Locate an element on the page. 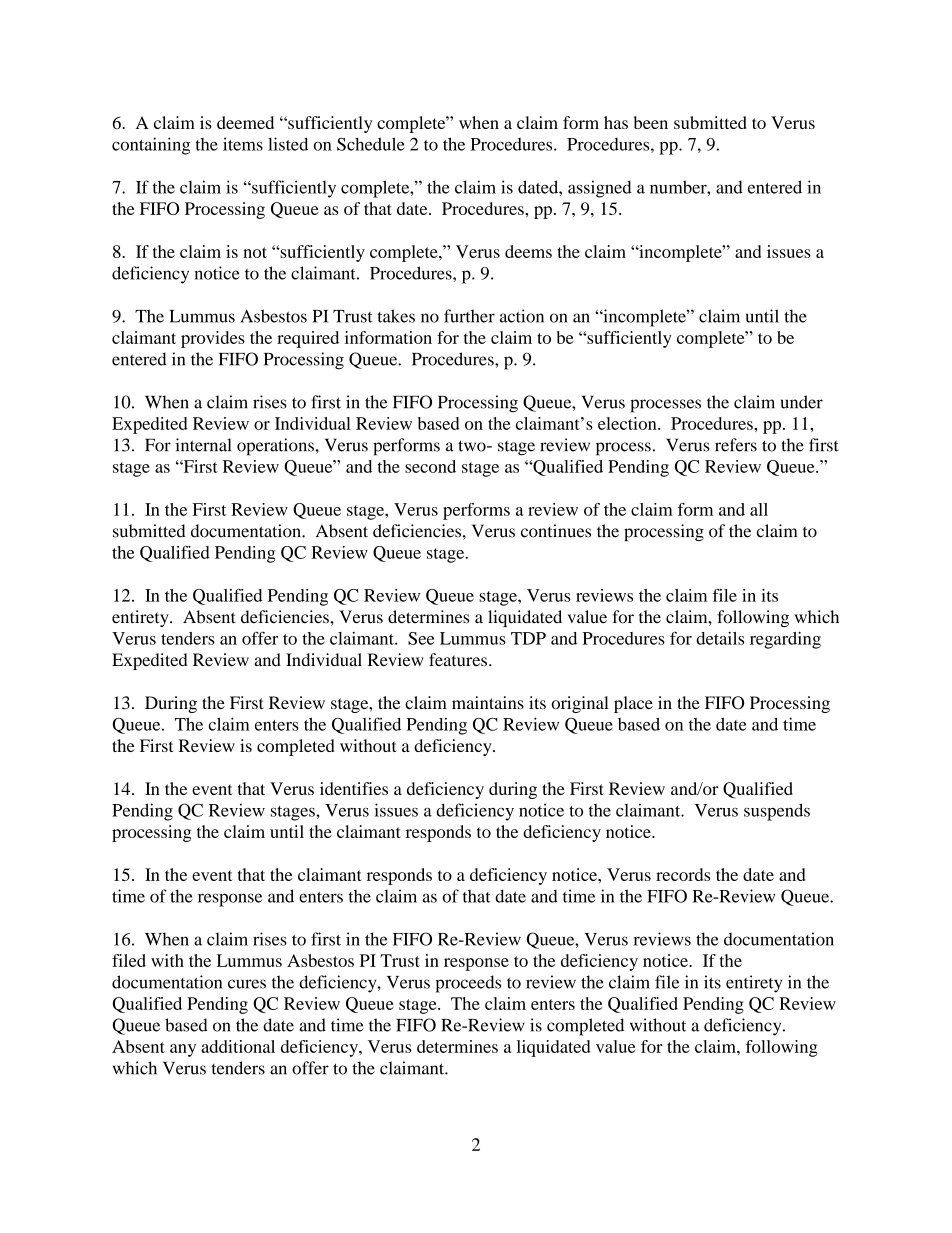 The image size is (952, 1233). maintains is located at coordinates (488, 702).
